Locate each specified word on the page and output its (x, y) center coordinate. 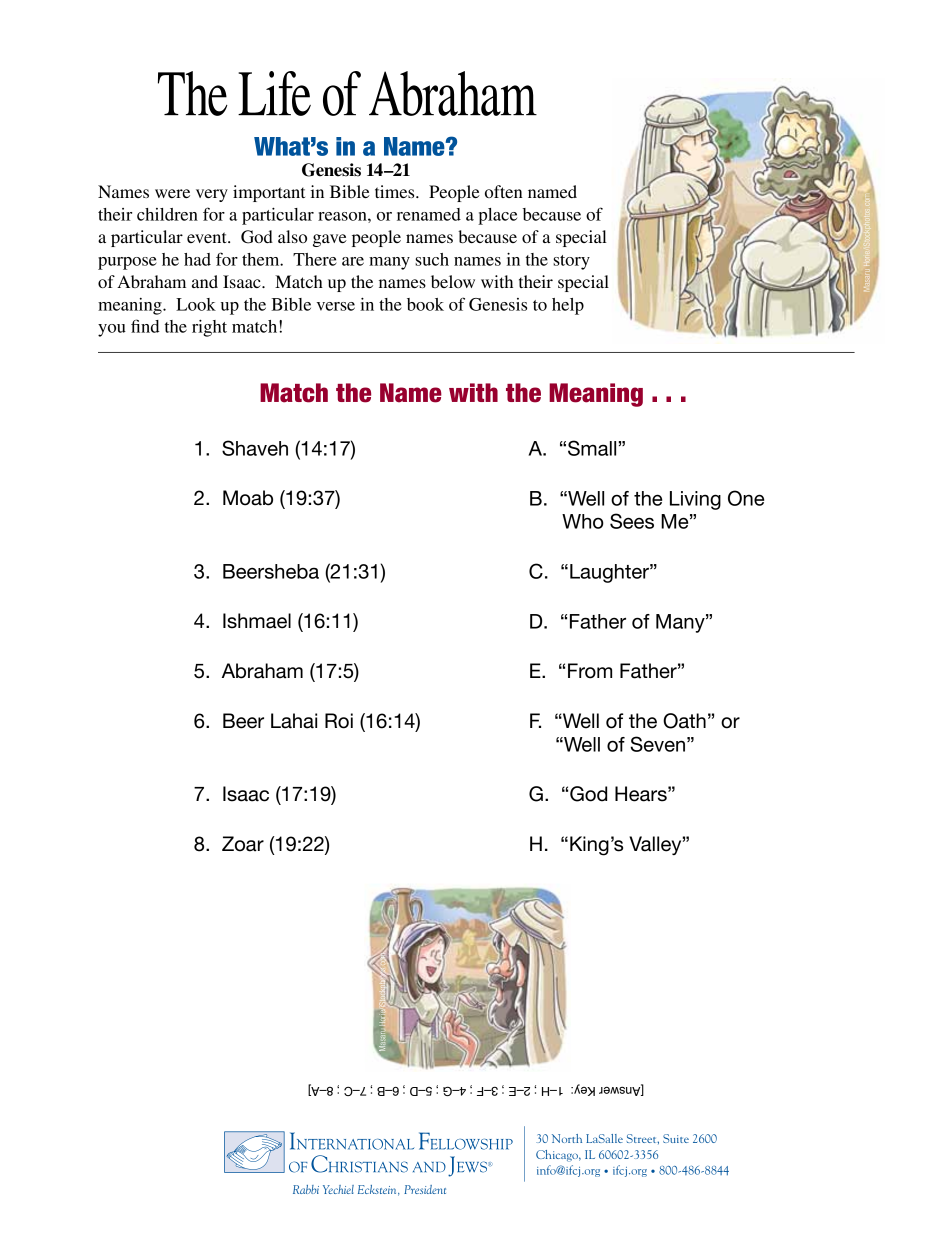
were (172, 193)
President (425, 1189)
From (590, 671)
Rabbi (306, 1189)
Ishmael (257, 621)
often (504, 191)
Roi (339, 721)
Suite (676, 1138)
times (396, 191)
